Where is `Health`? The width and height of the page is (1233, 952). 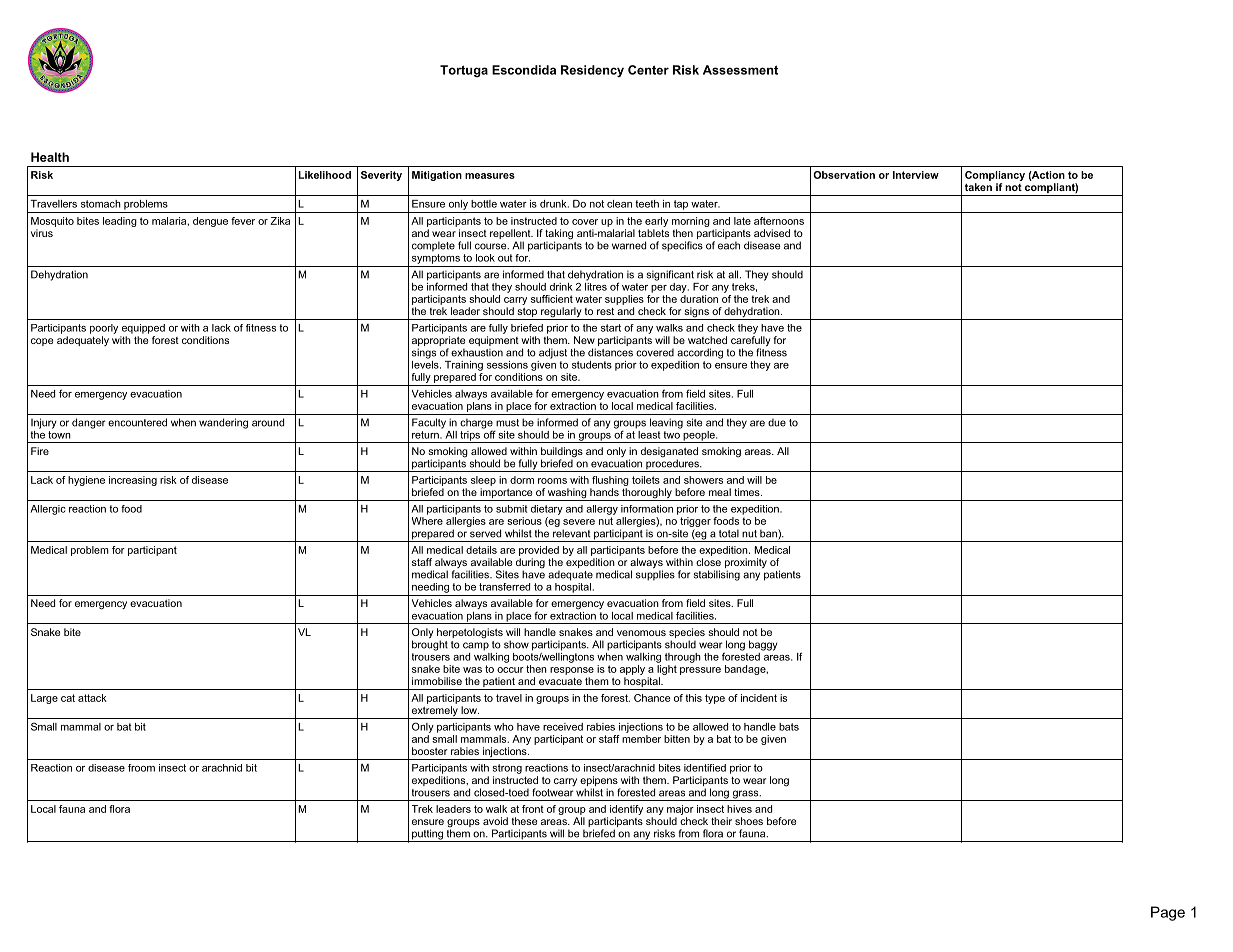 Health is located at coordinates (50, 157).
